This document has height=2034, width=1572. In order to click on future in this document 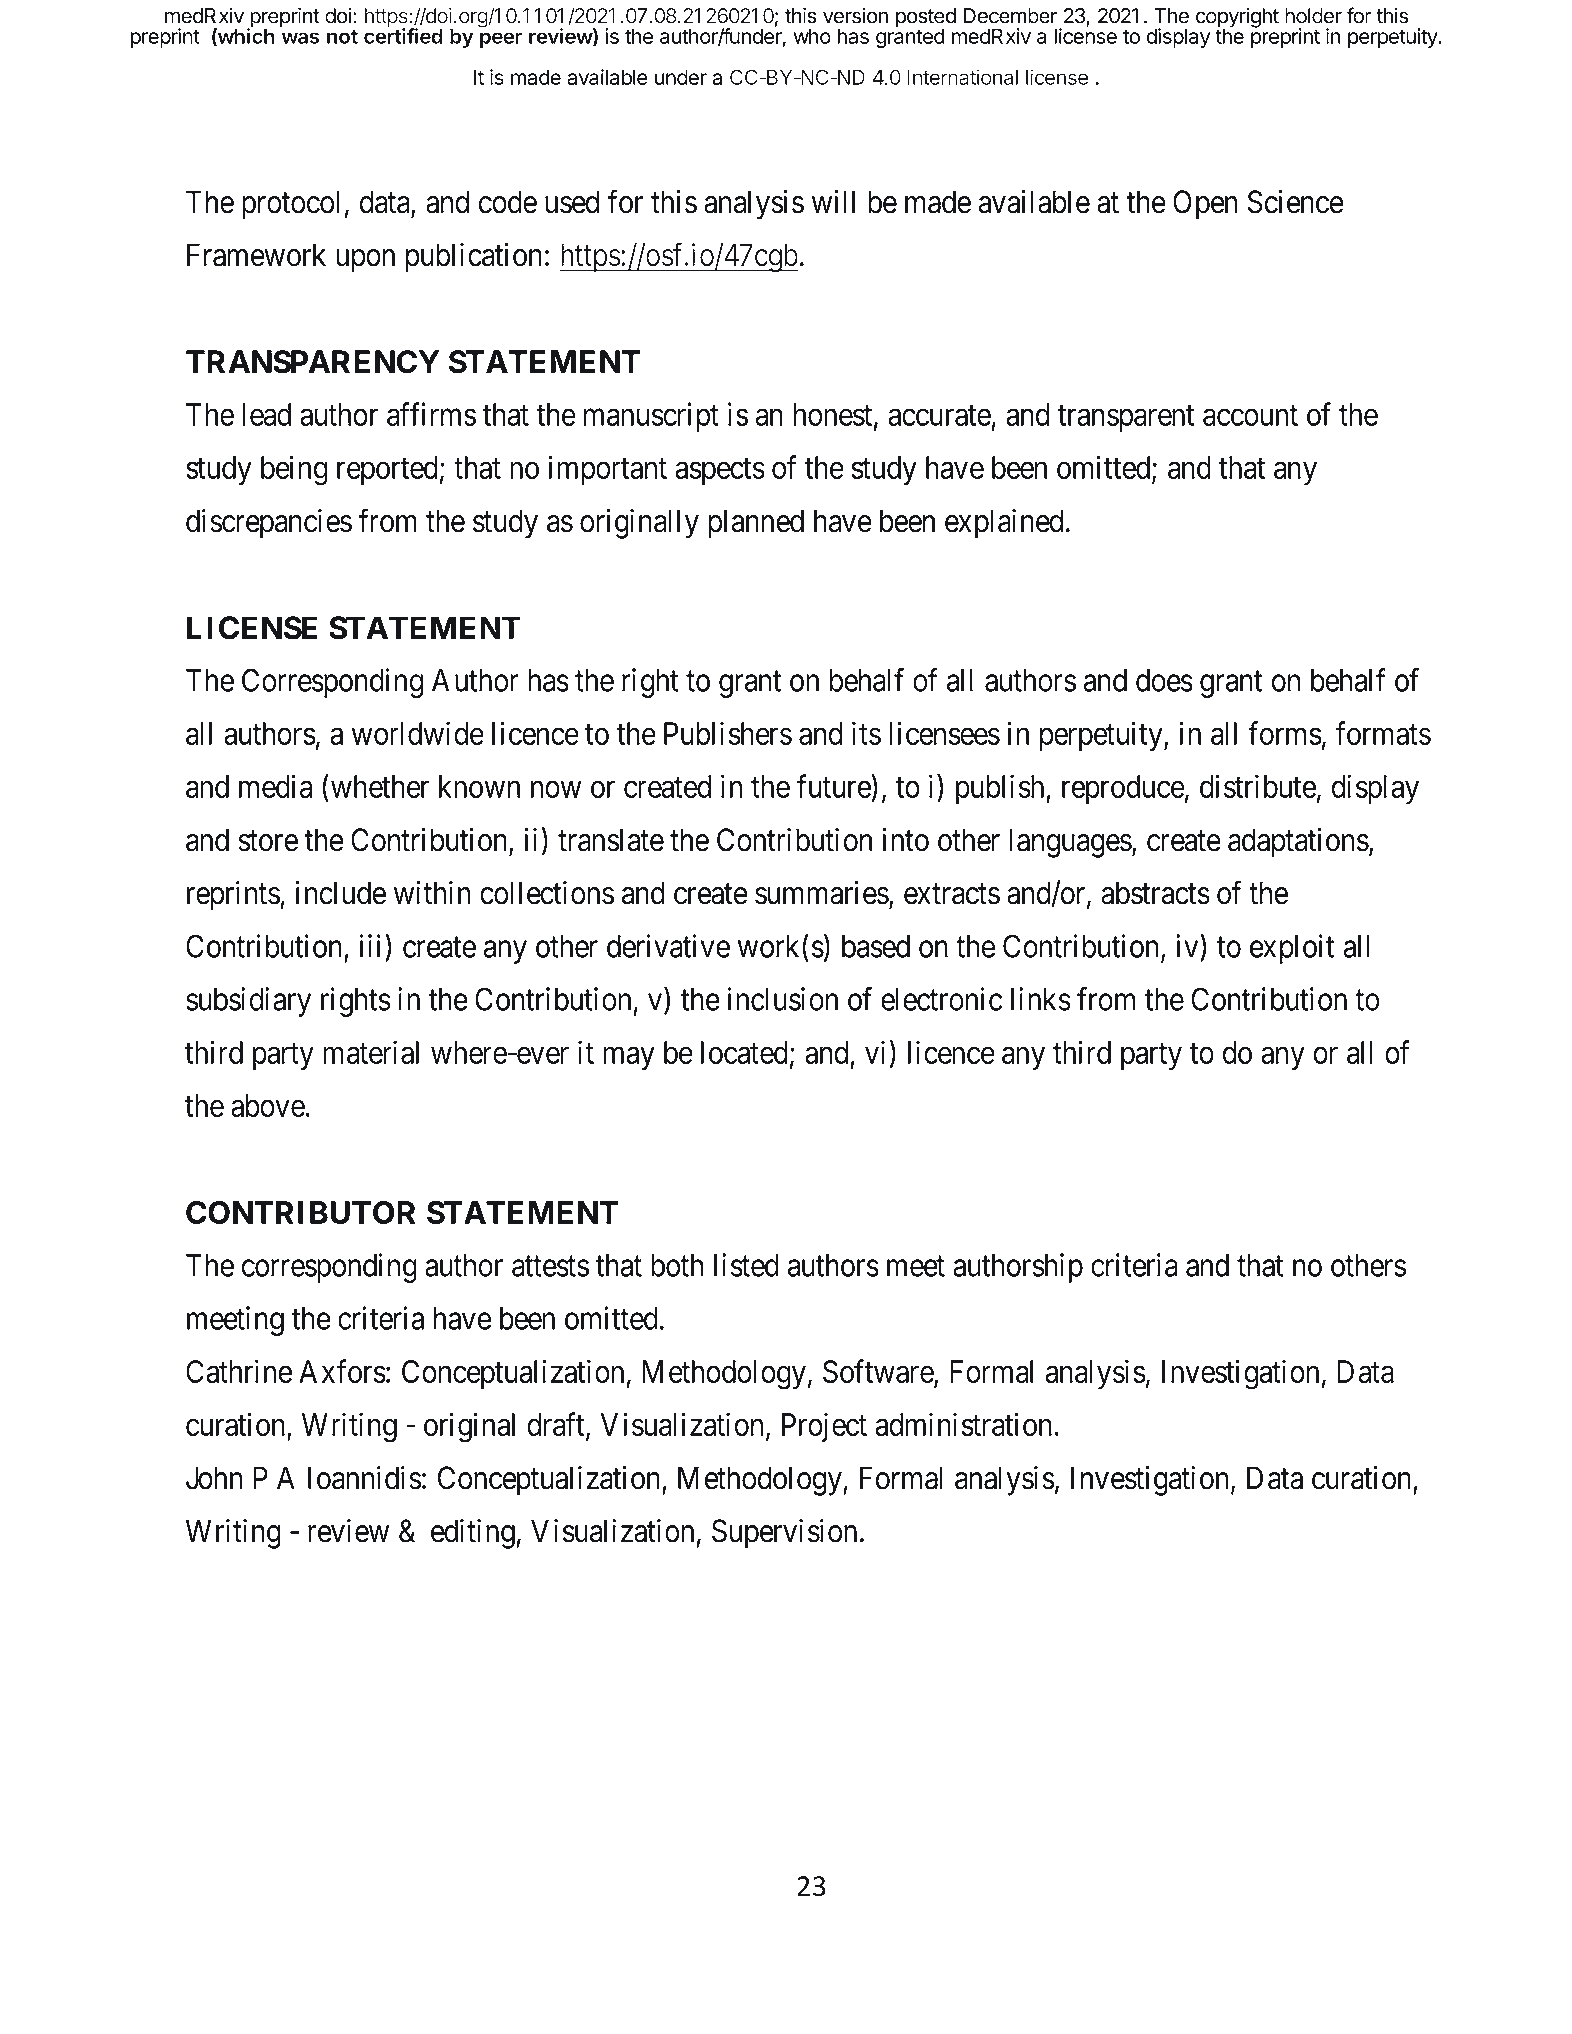, I will do `click(834, 786)`.
